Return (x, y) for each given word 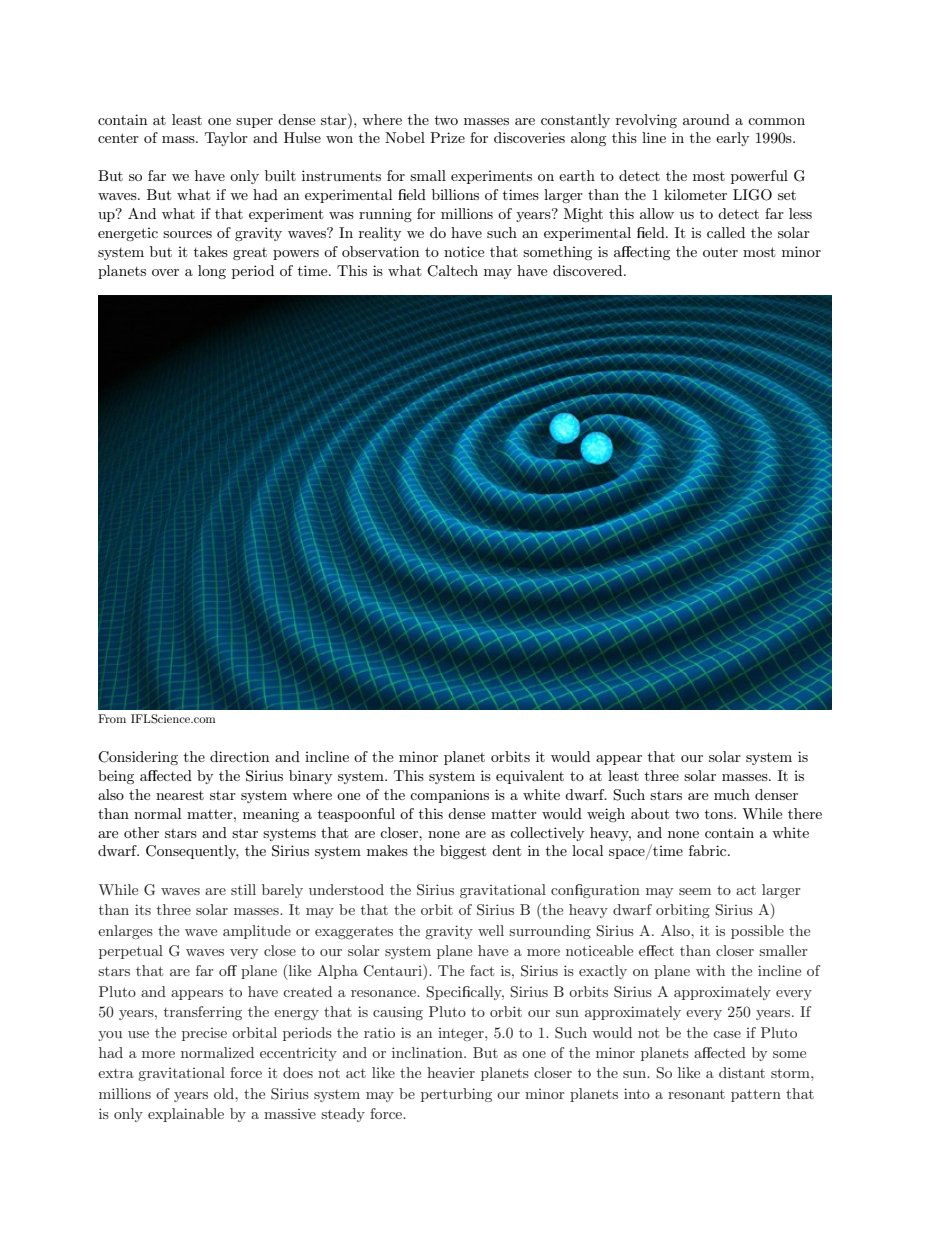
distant (742, 1072)
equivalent (530, 777)
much (732, 794)
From (112, 718)
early (732, 139)
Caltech (452, 271)
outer (720, 252)
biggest (463, 852)
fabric (709, 850)
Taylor (226, 139)
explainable (186, 1115)
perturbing (456, 1095)
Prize (447, 137)
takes (211, 251)
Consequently (192, 852)
